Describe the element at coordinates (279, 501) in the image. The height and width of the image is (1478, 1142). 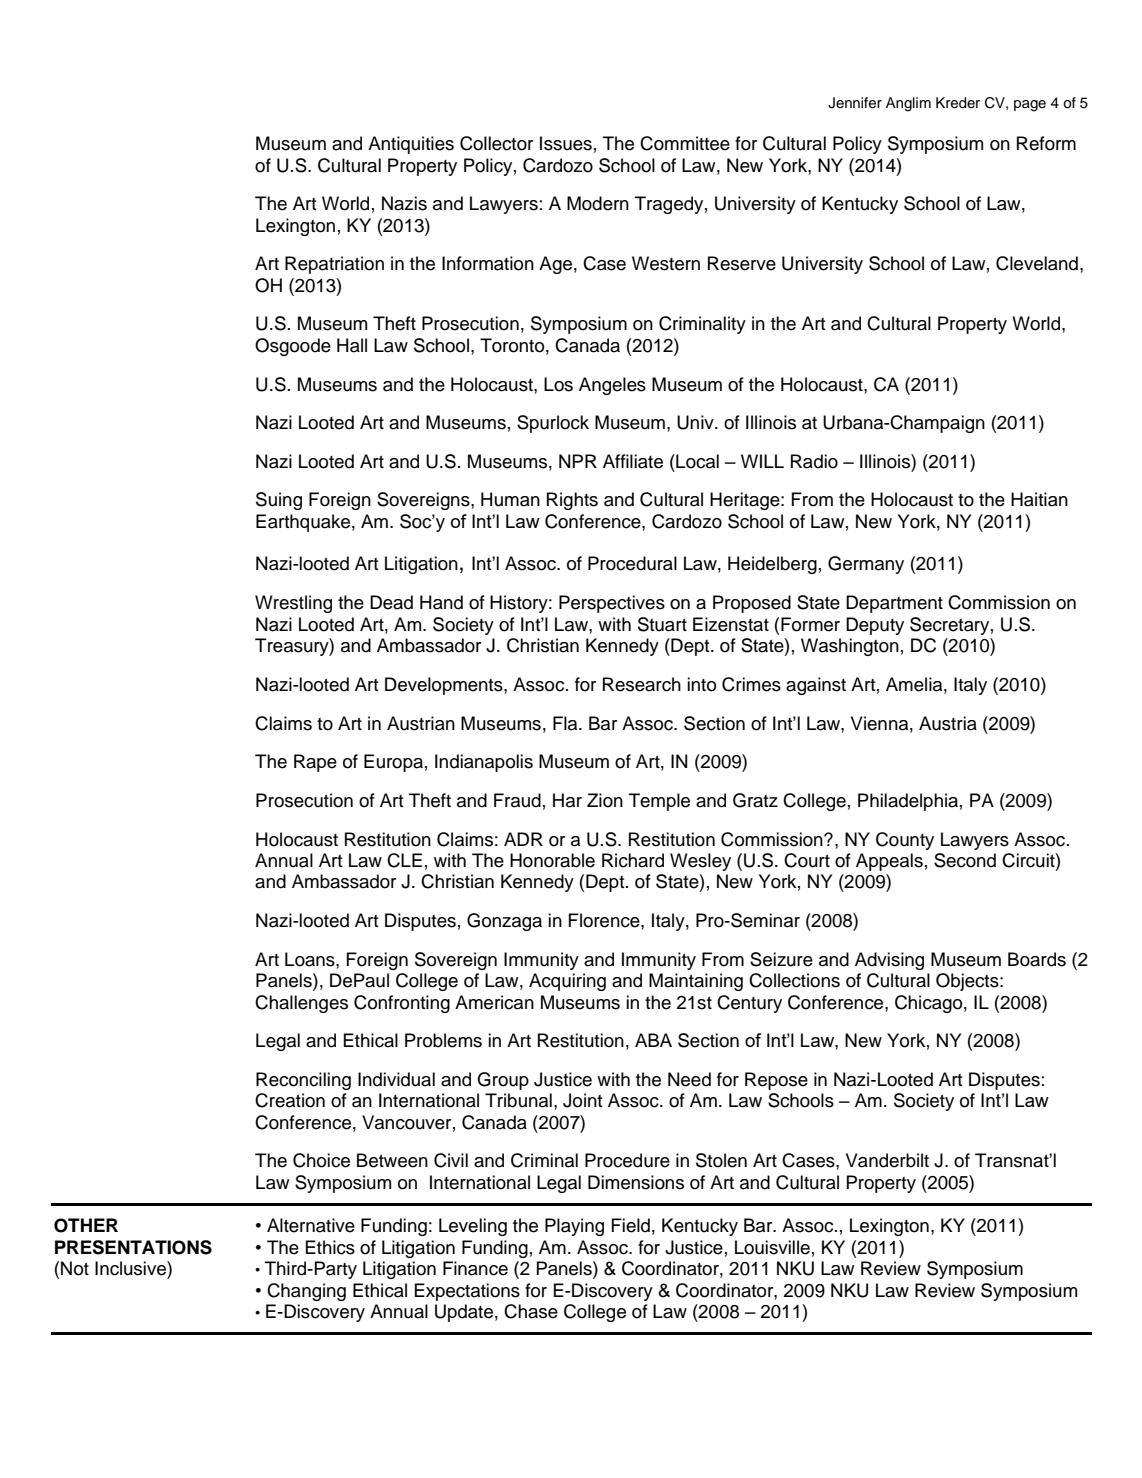
I see `Suing` at that location.
